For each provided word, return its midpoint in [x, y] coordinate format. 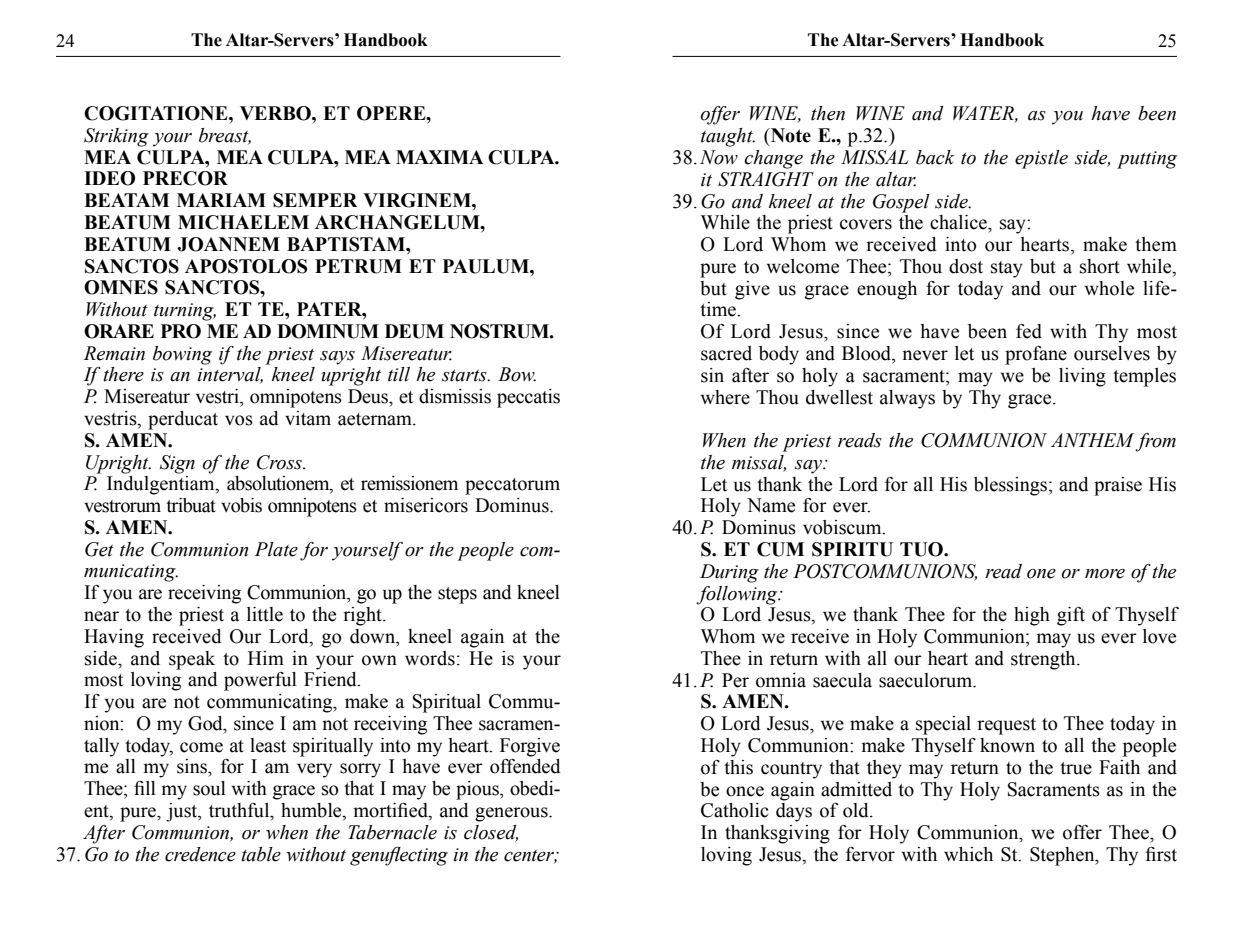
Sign [177, 464]
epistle [1041, 159]
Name [771, 505]
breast [225, 136]
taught [728, 137]
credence [200, 854]
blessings [1010, 486]
